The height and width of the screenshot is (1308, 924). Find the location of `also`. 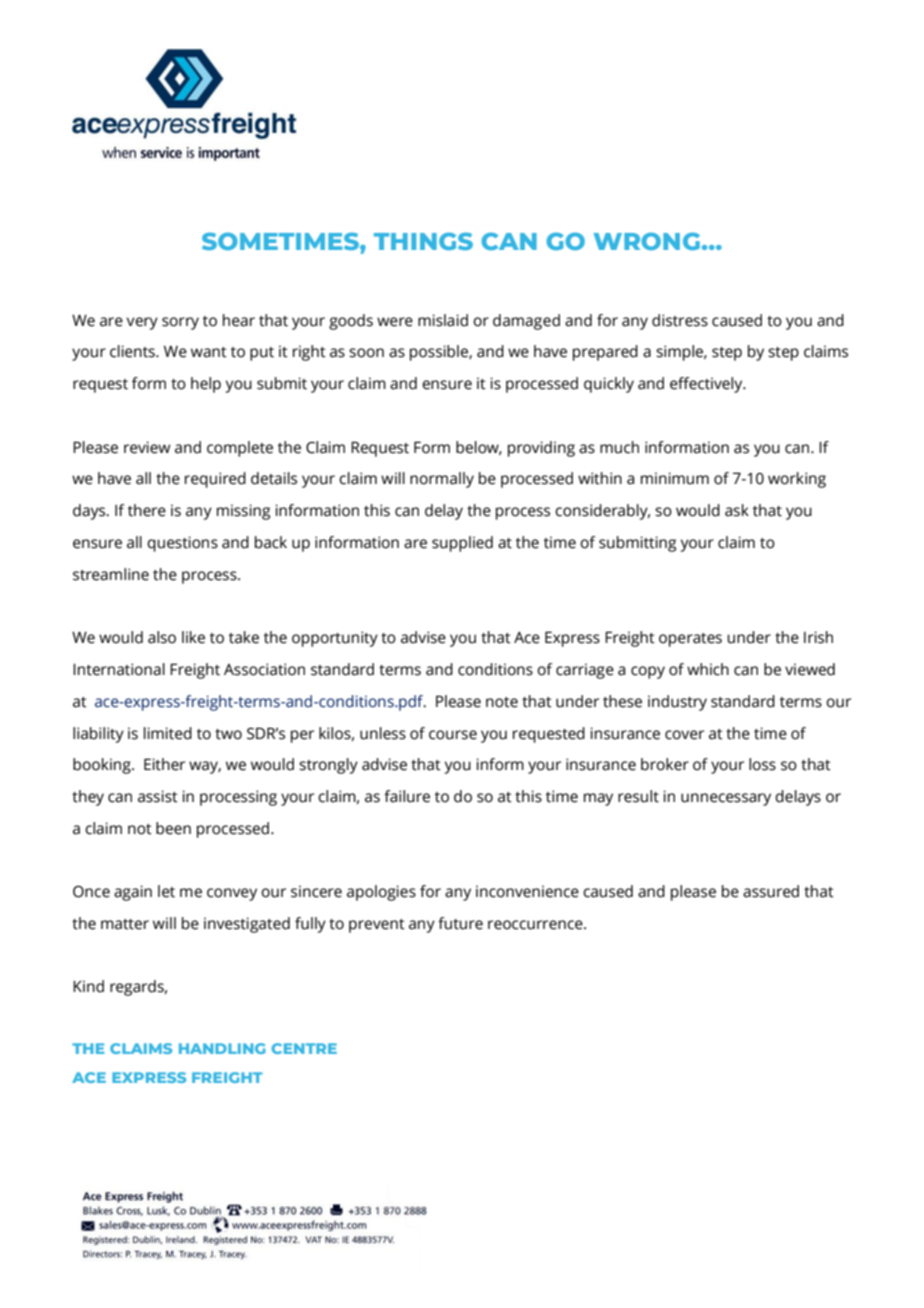

also is located at coordinates (162, 637).
